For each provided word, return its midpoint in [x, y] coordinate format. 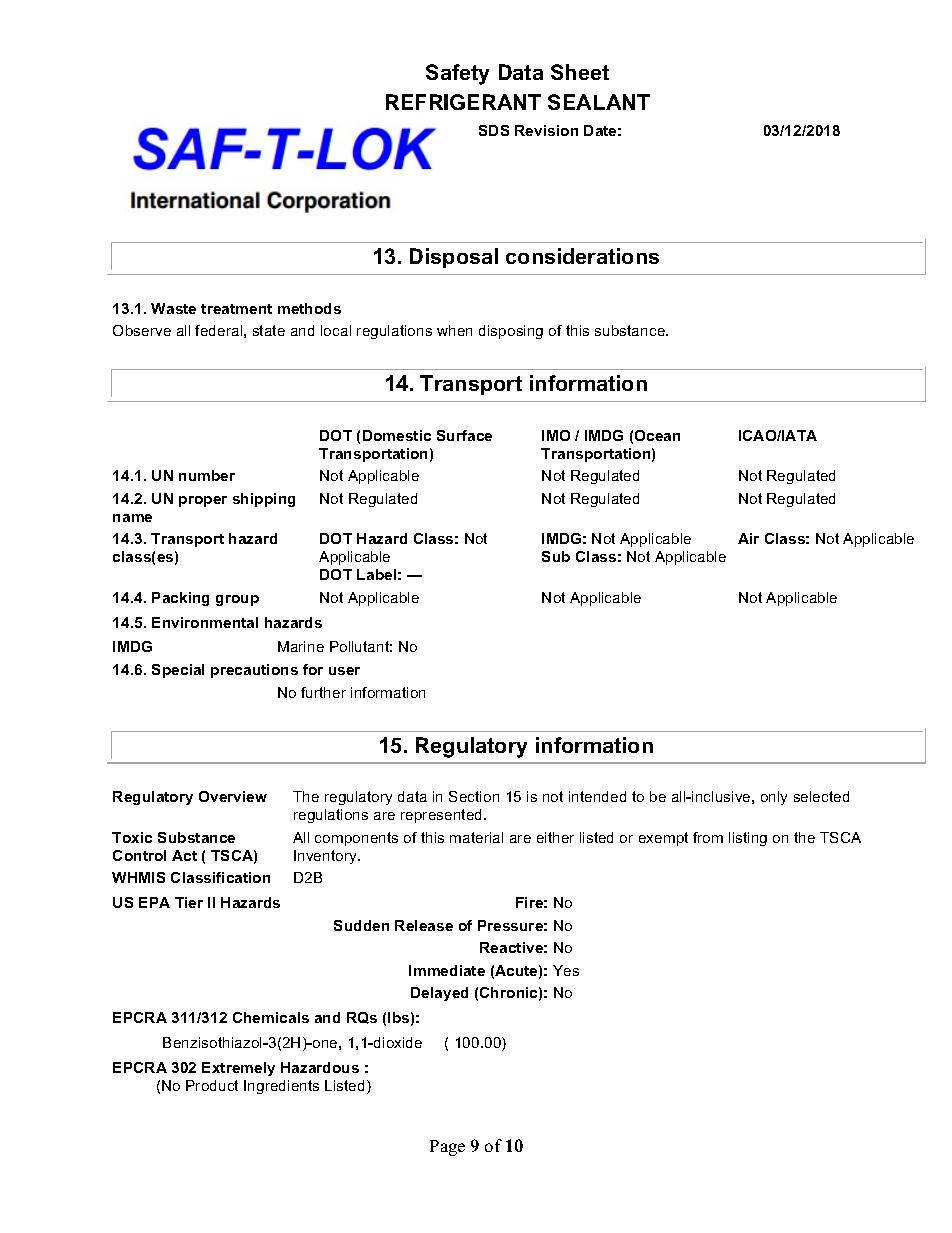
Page [447, 1148]
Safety [457, 74]
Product [212, 1085]
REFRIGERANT [463, 102]
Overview [233, 796]
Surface [464, 435]
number [207, 475]
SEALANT [599, 102]
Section [474, 796]
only [774, 798]
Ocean [657, 435]
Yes [566, 970]
